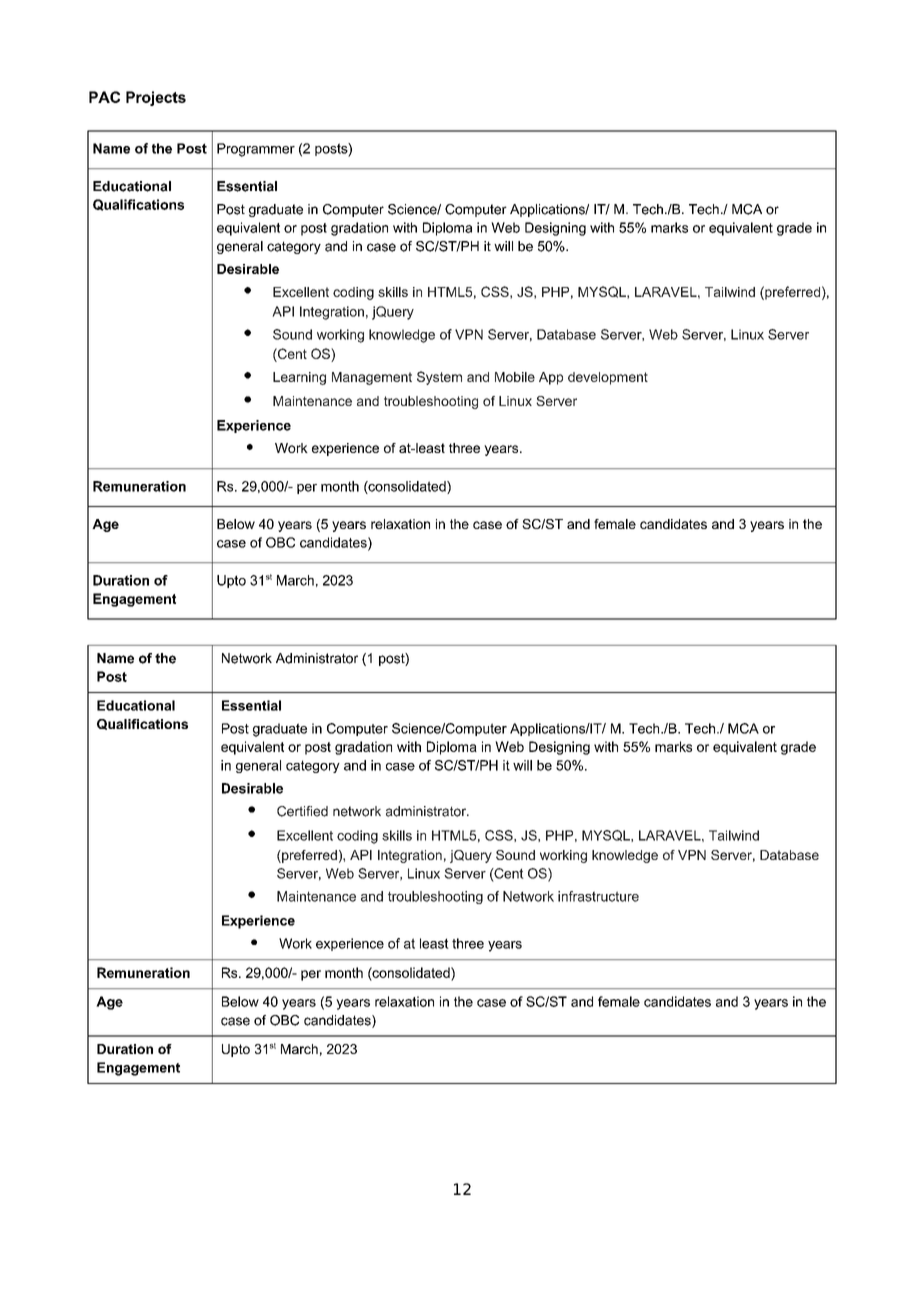 This screenshot has height=1308, width=924. What do you see at coordinates (256, 150) in the screenshot?
I see `Programmer` at bounding box center [256, 150].
